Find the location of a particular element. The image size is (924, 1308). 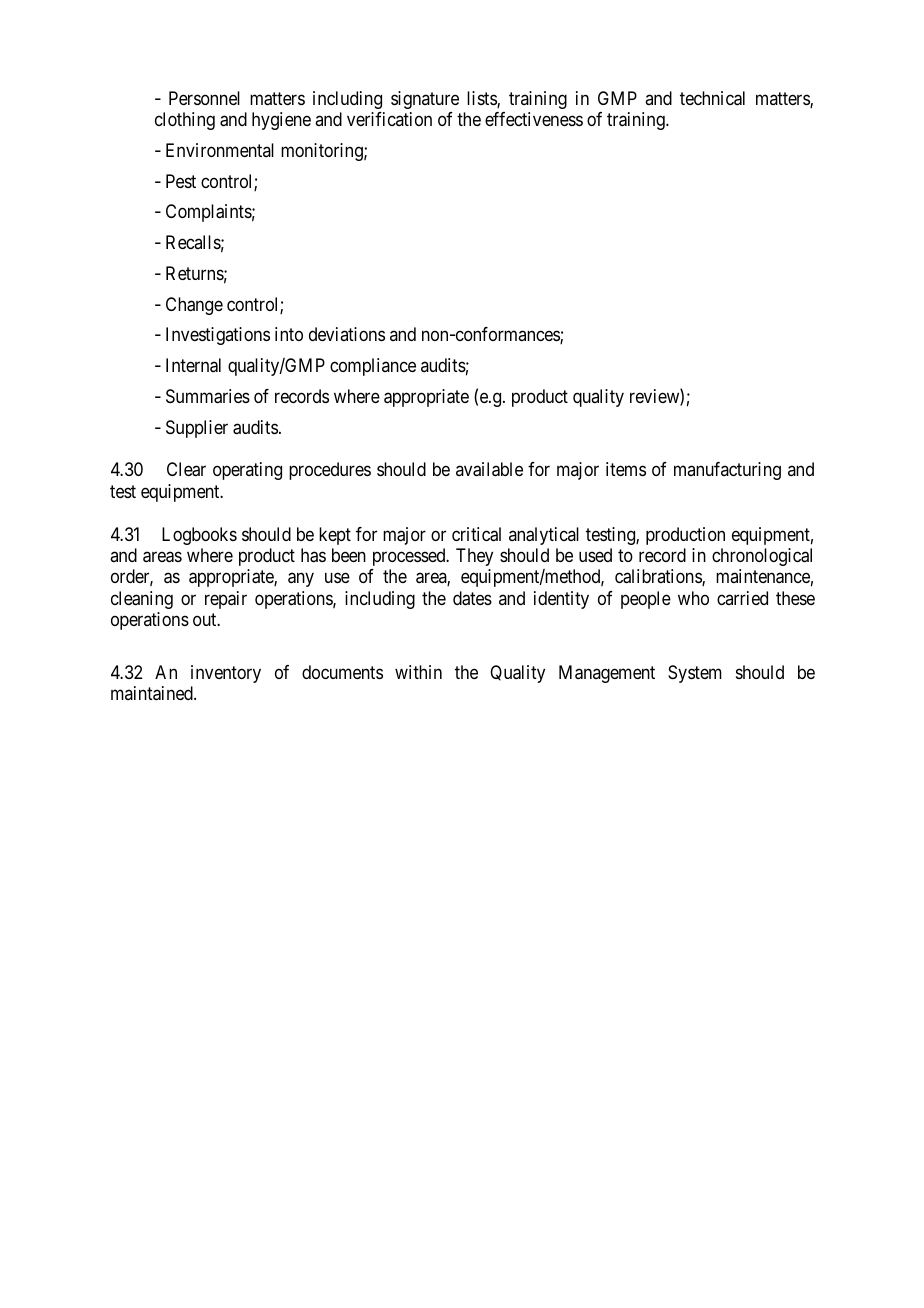

clothing is located at coordinates (185, 121).
